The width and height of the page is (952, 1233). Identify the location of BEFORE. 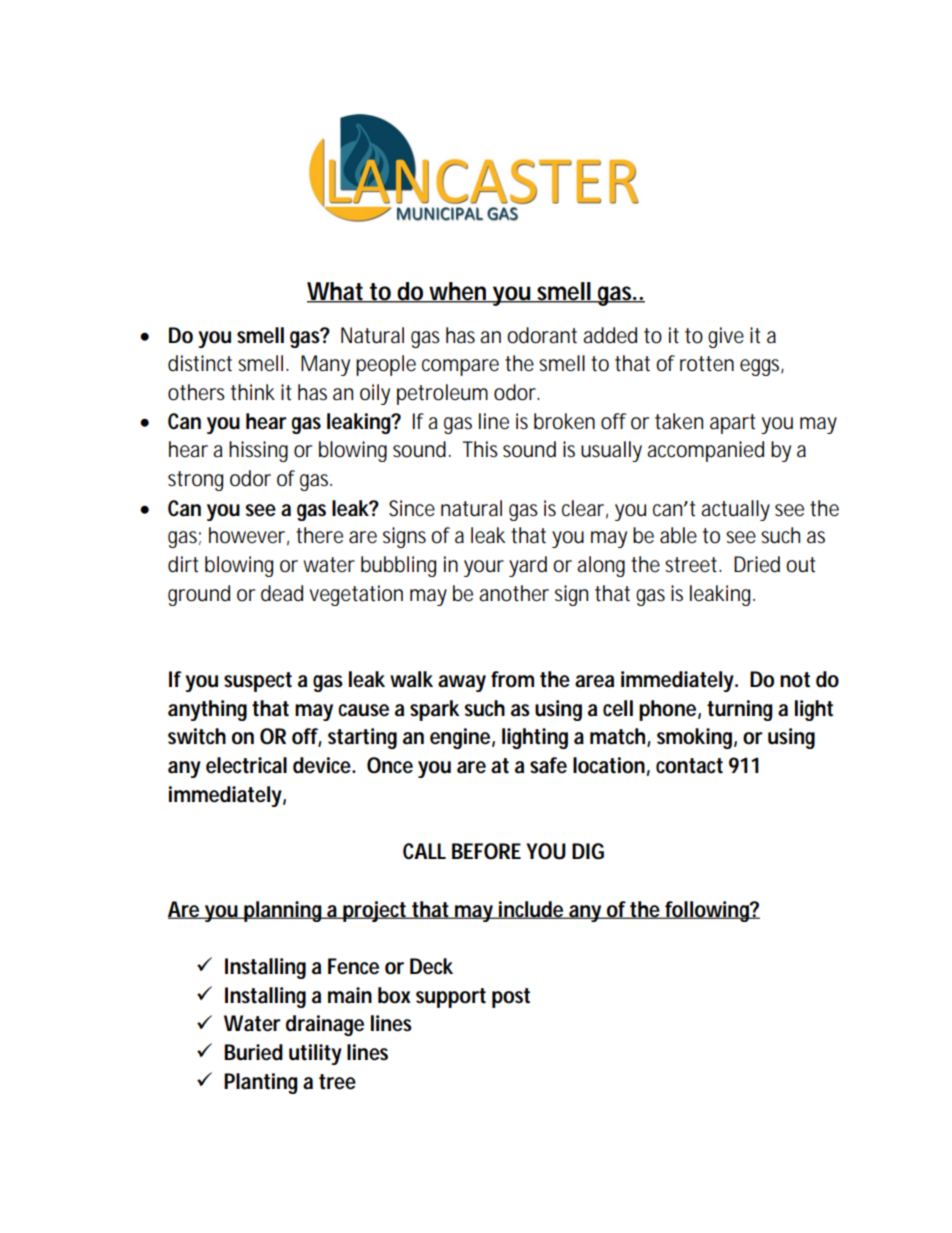
(486, 851).
